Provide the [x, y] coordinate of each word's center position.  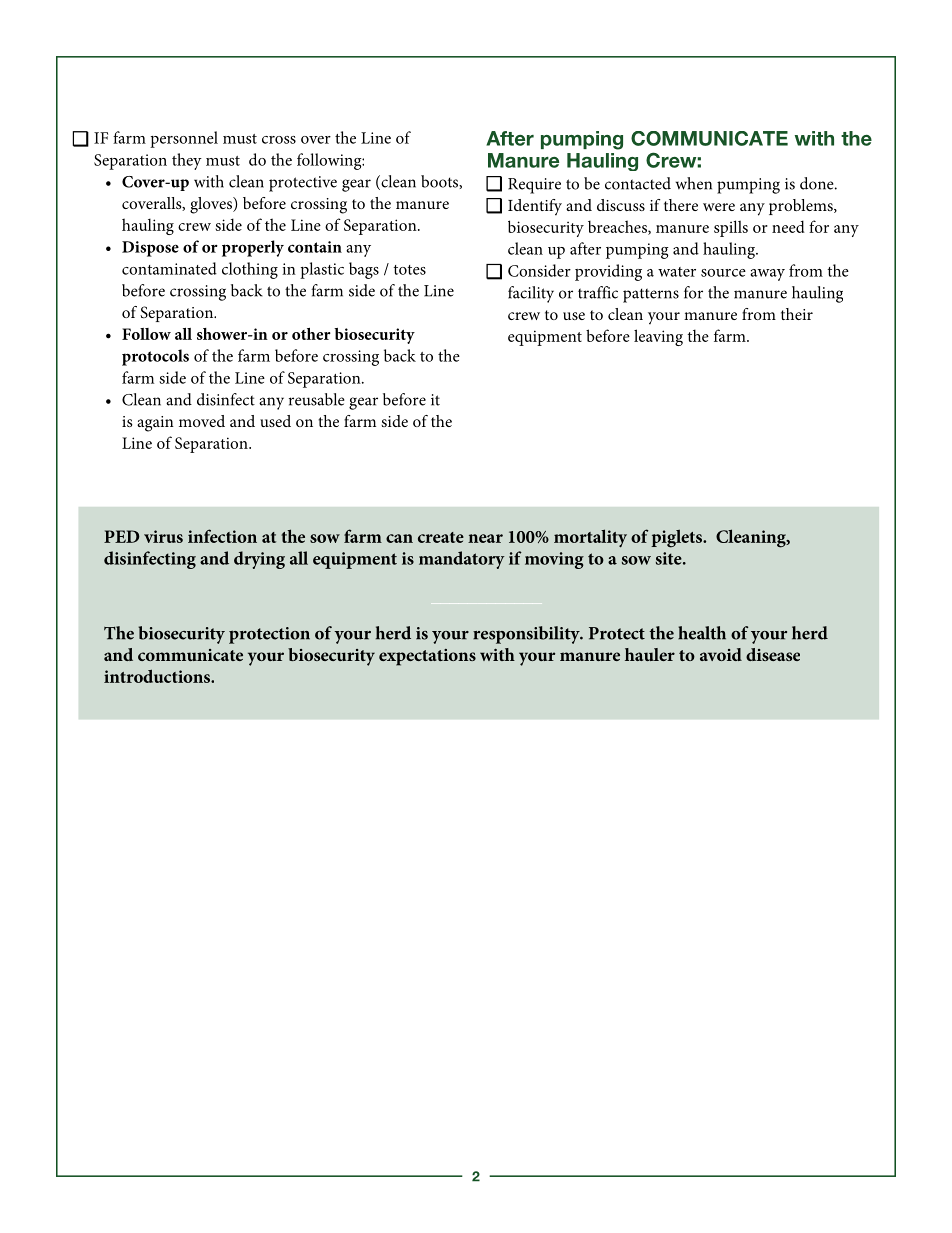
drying [259, 560]
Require [534, 186]
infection [222, 536]
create [441, 537]
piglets [678, 538]
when [693, 183]
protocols [155, 357]
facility [531, 294]
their [797, 314]
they [187, 161]
